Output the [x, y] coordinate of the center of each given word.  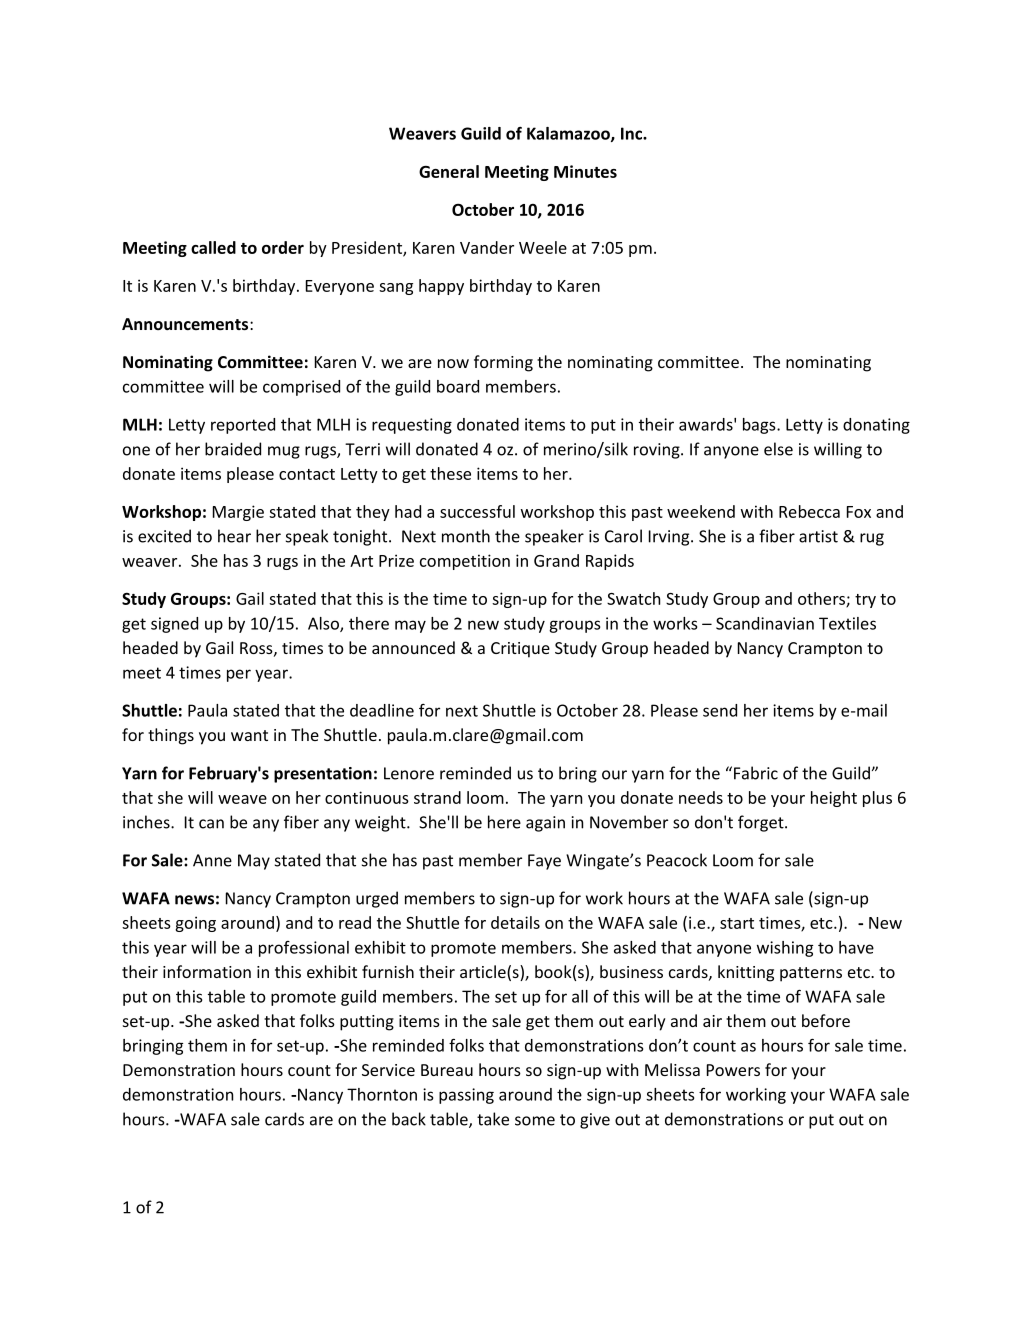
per [239, 675]
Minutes [585, 171]
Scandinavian [765, 623]
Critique [520, 650]
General [449, 171]
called [213, 247]
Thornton [382, 1094]
